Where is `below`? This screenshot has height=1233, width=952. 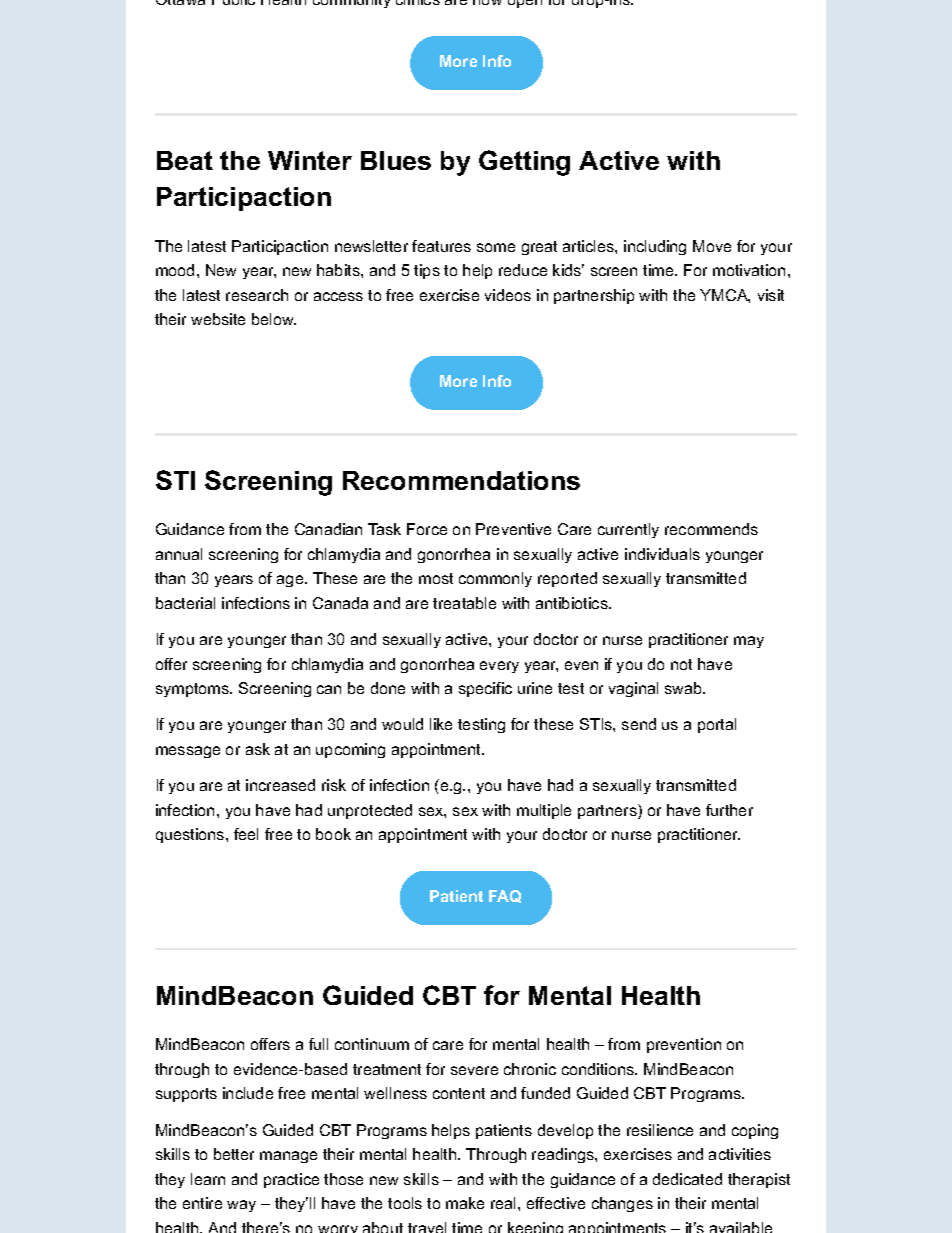
below is located at coordinates (274, 319).
